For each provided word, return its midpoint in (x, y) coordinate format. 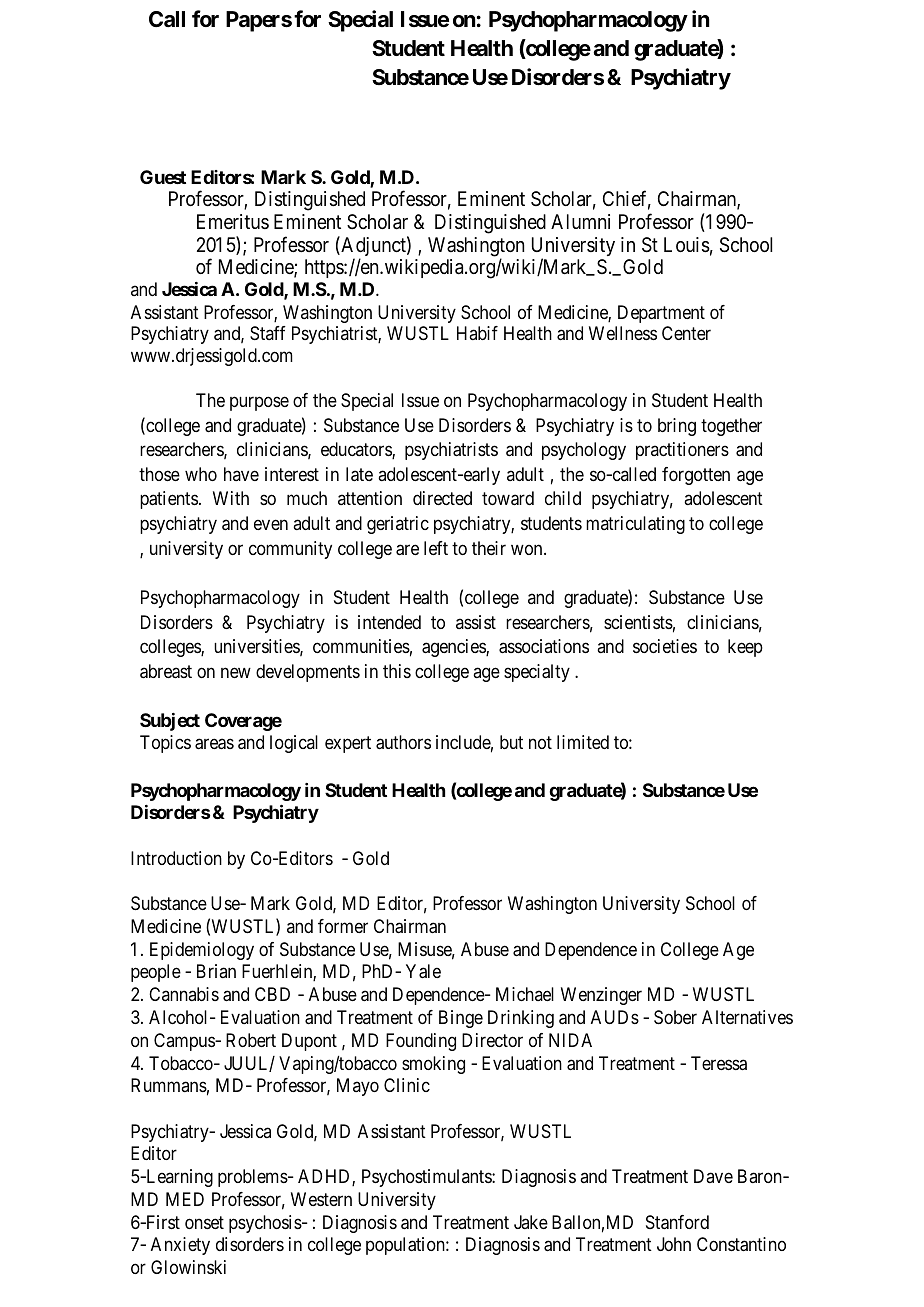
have (241, 474)
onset (204, 1222)
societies (665, 646)
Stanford (677, 1222)
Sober (675, 1017)
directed (442, 498)
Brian (216, 971)
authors (403, 742)
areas (214, 744)
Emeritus (233, 221)
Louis (687, 245)
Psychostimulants (427, 1178)
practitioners (682, 451)
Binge (461, 1019)
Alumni (580, 221)
